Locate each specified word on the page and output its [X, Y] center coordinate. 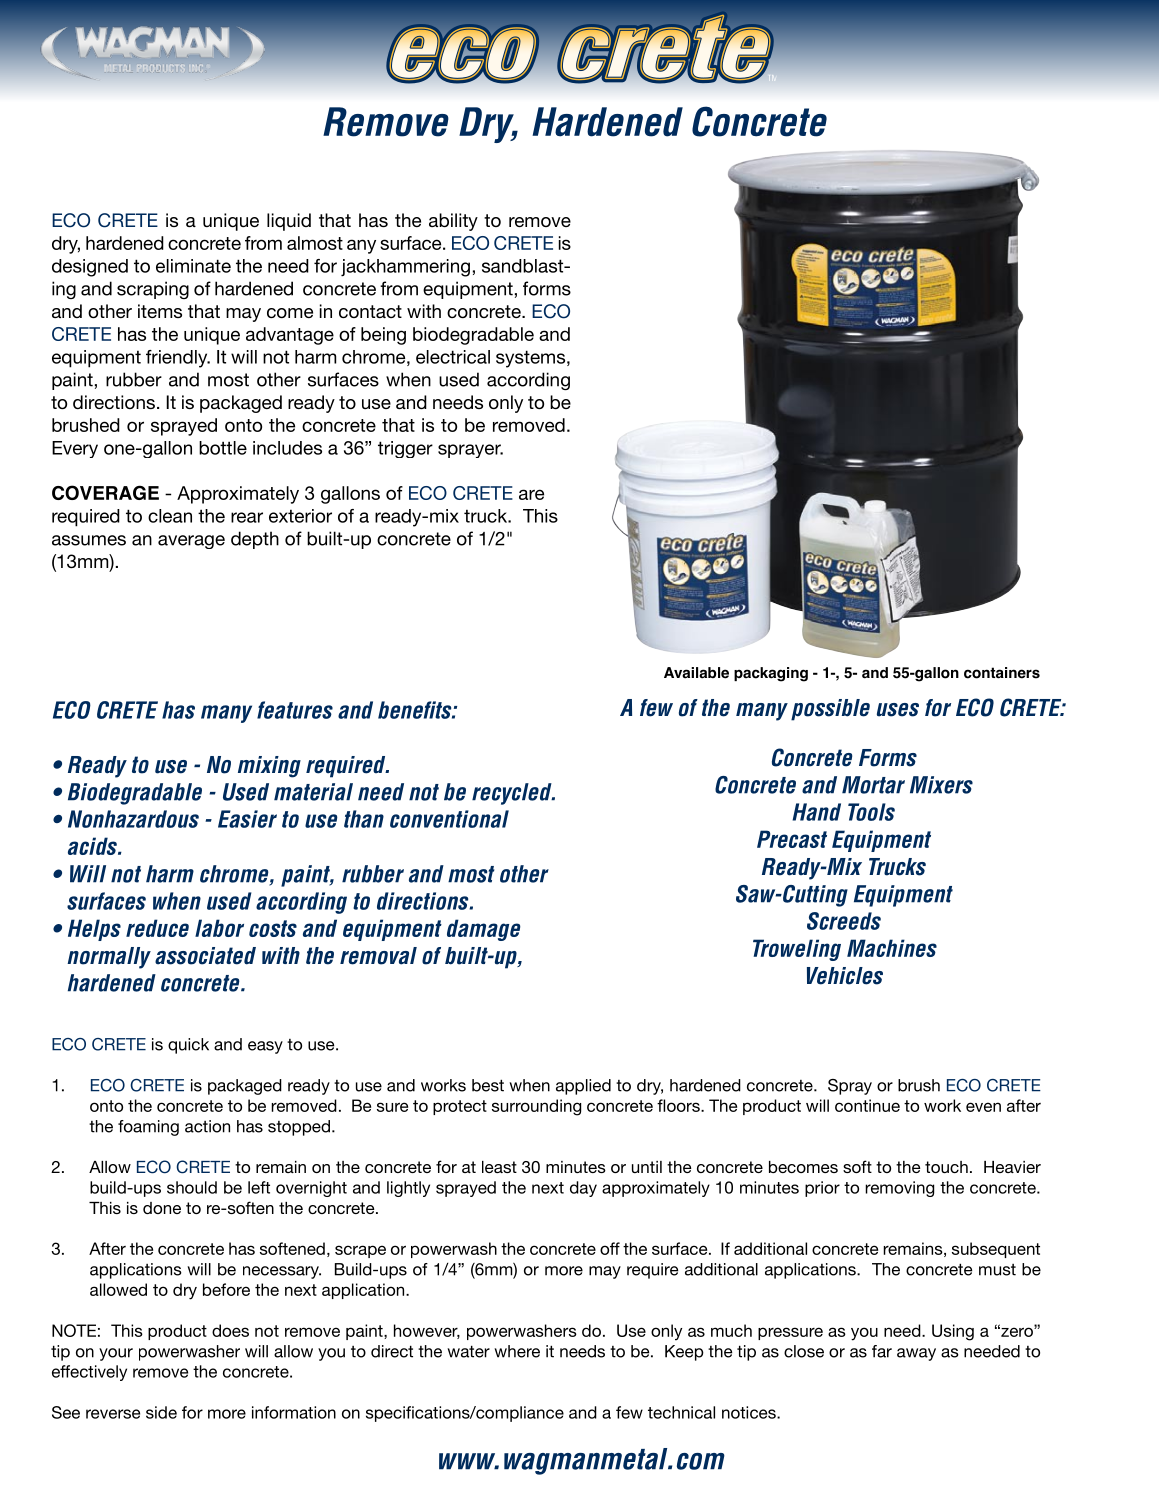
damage [483, 930]
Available [696, 673]
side [161, 1412]
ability [453, 222]
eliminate [193, 266]
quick [188, 1046]
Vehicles [845, 976]
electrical [453, 357]
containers [1002, 673]
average [191, 542]
